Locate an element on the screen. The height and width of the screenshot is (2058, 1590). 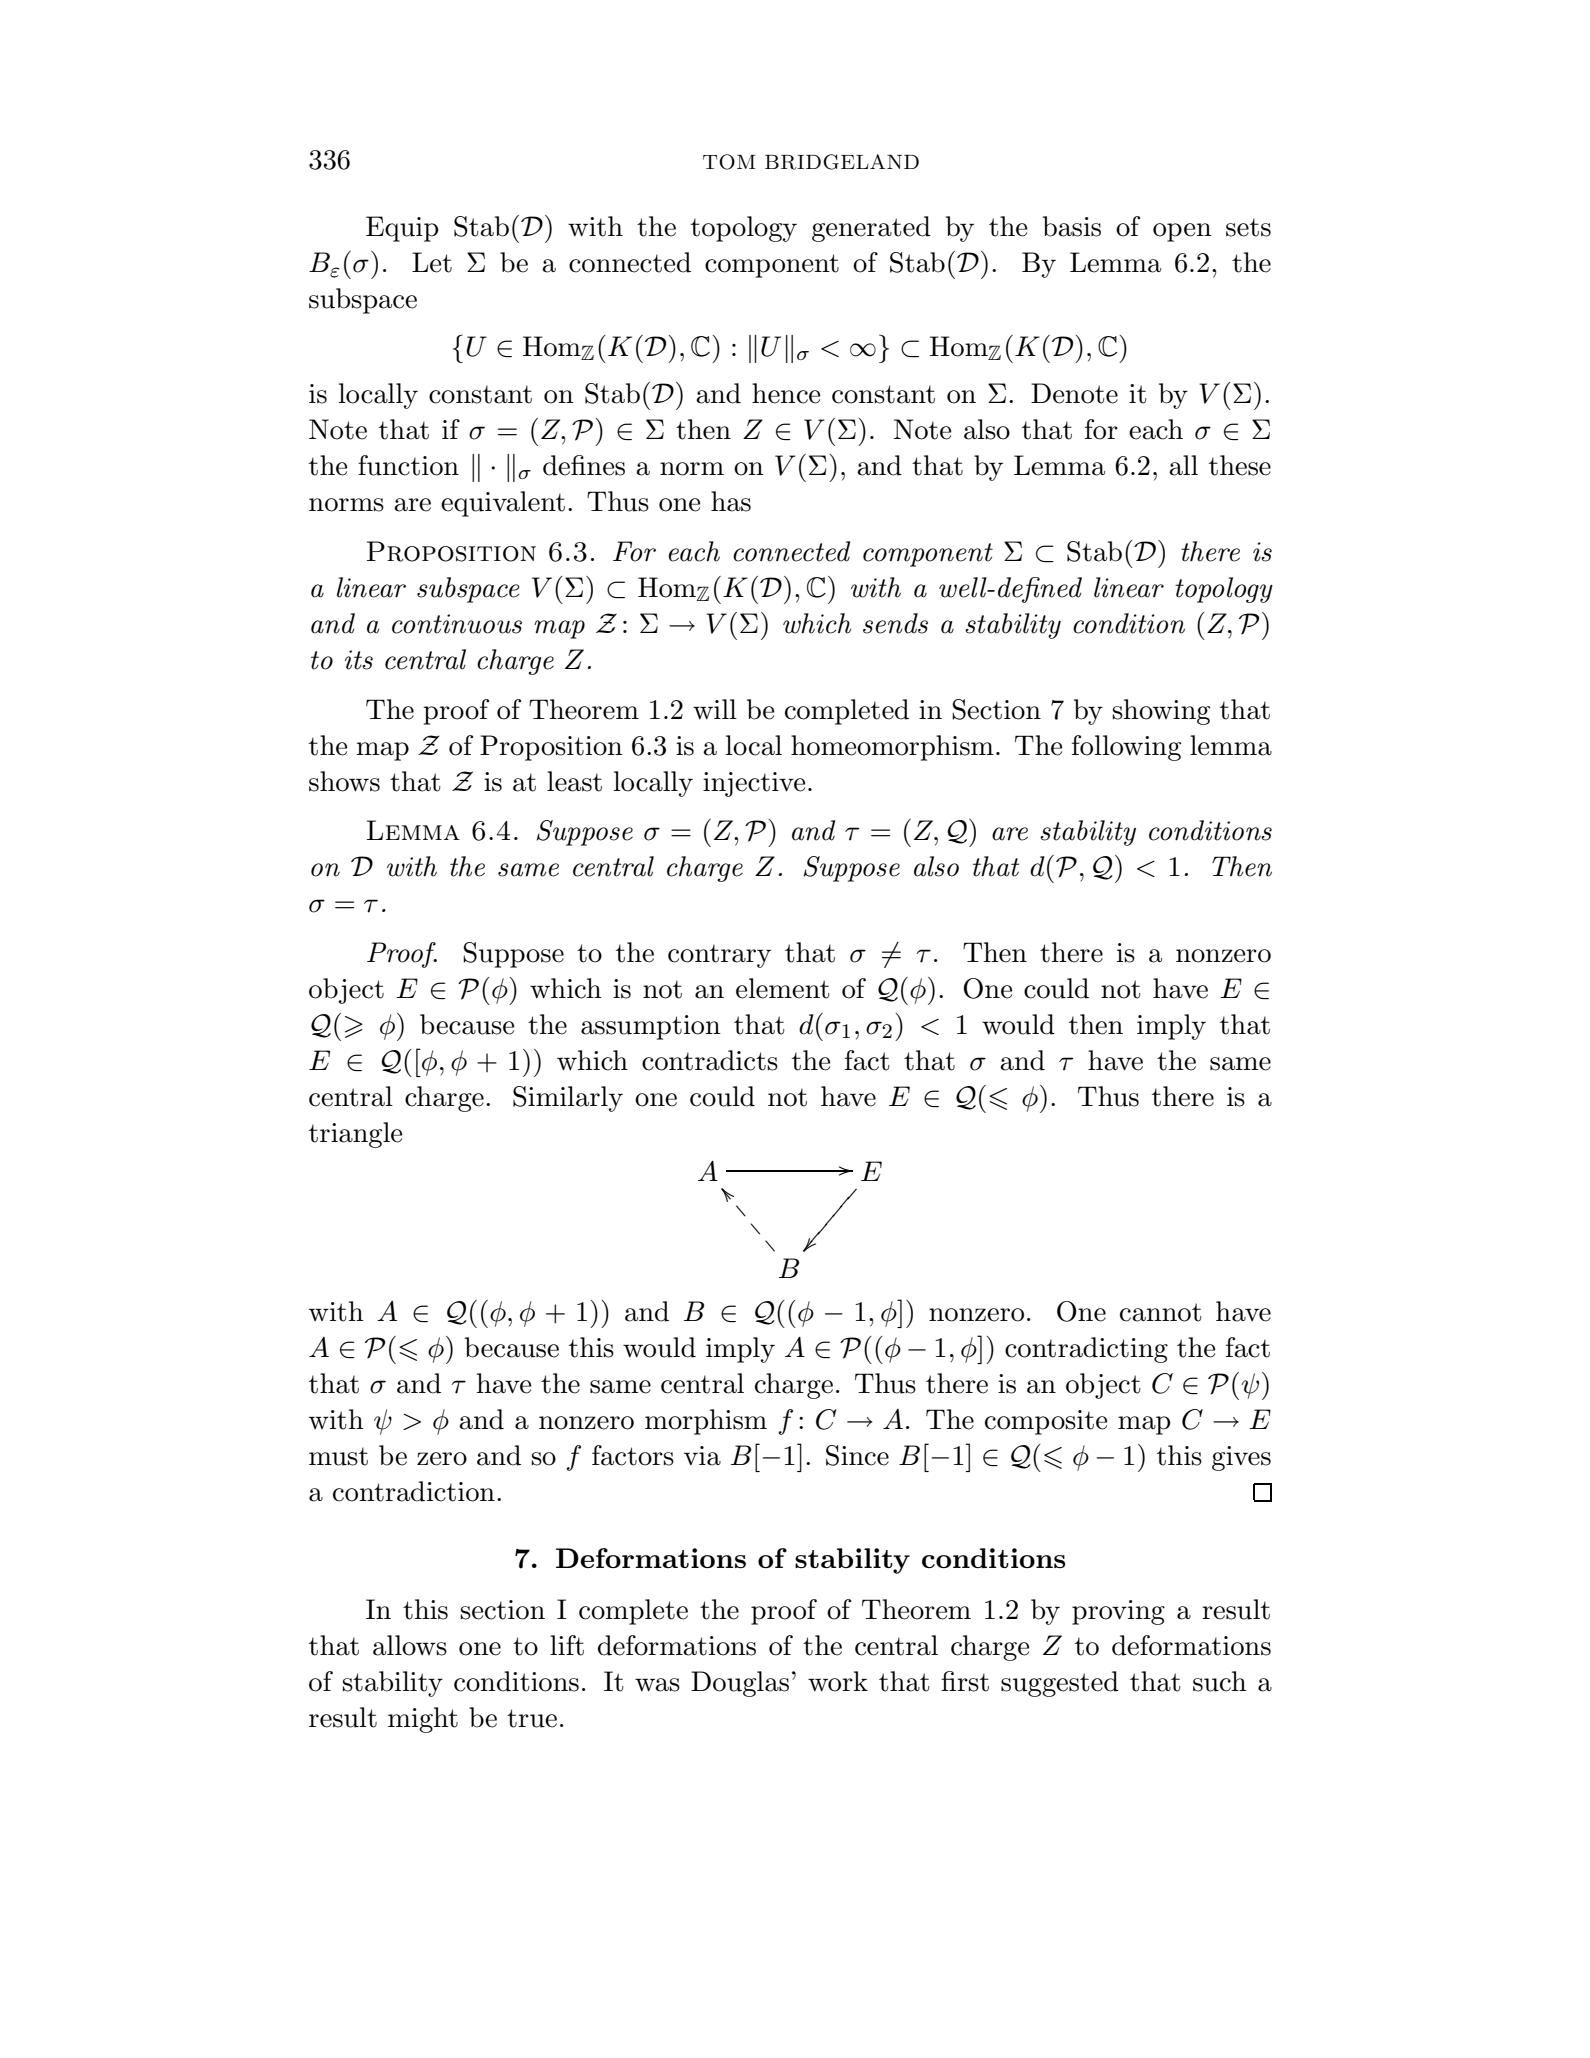
open is located at coordinates (1182, 232).
